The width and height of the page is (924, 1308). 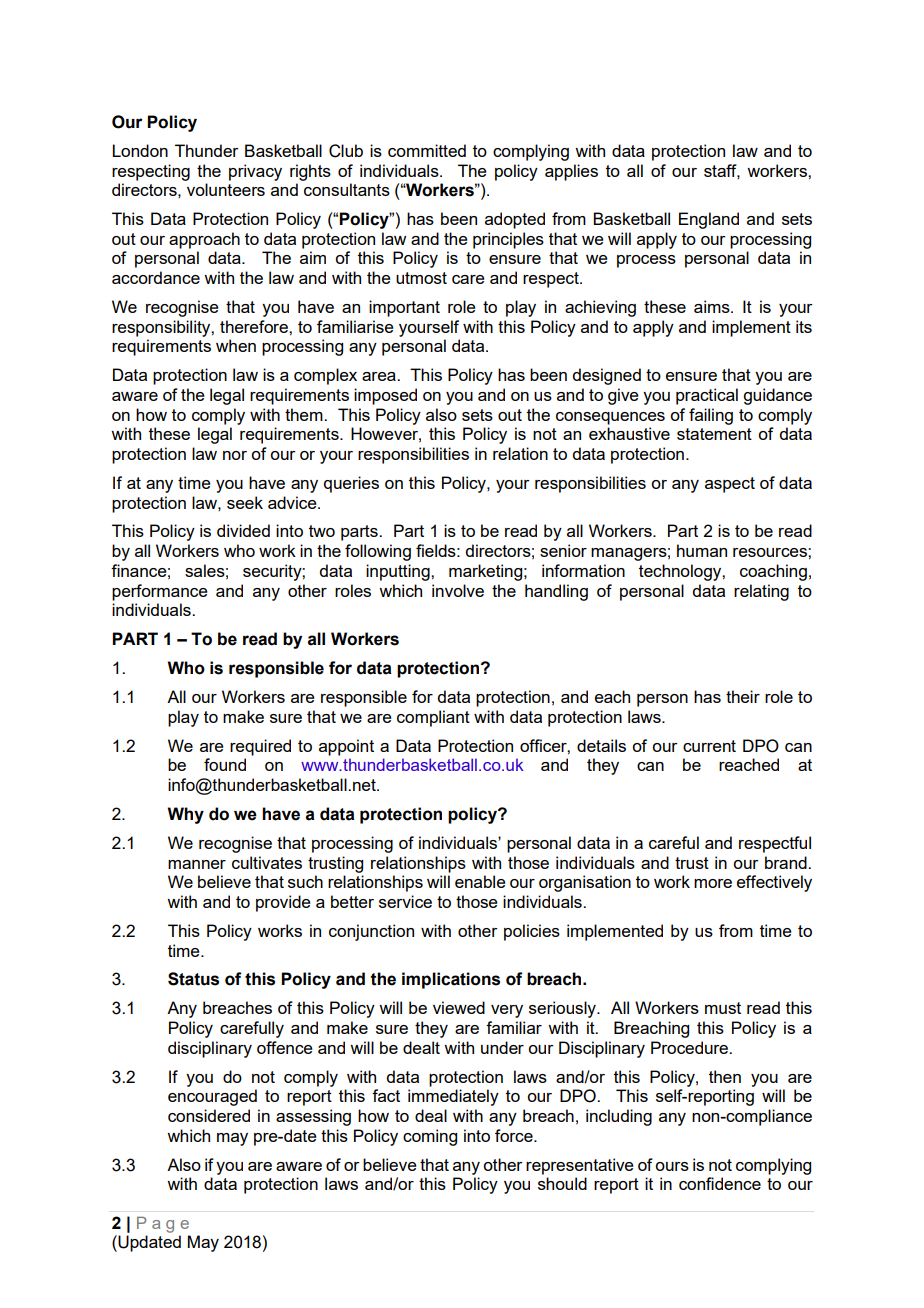 What do you see at coordinates (433, 718) in the page?
I see `compliant` at bounding box center [433, 718].
